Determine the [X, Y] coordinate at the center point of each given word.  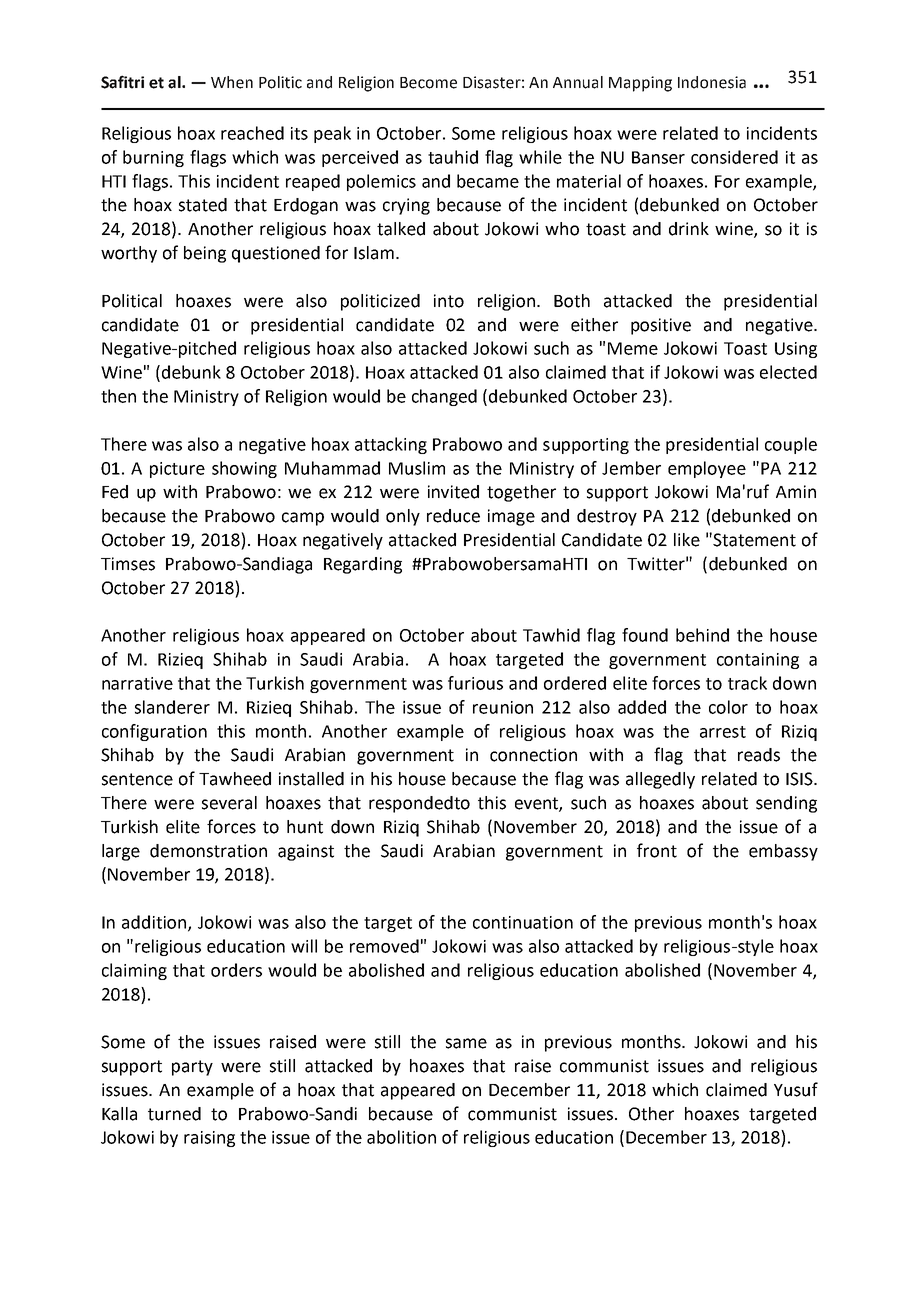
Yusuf [796, 1089]
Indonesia [712, 82]
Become [428, 83]
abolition [401, 1137]
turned [174, 1114]
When [232, 82]
